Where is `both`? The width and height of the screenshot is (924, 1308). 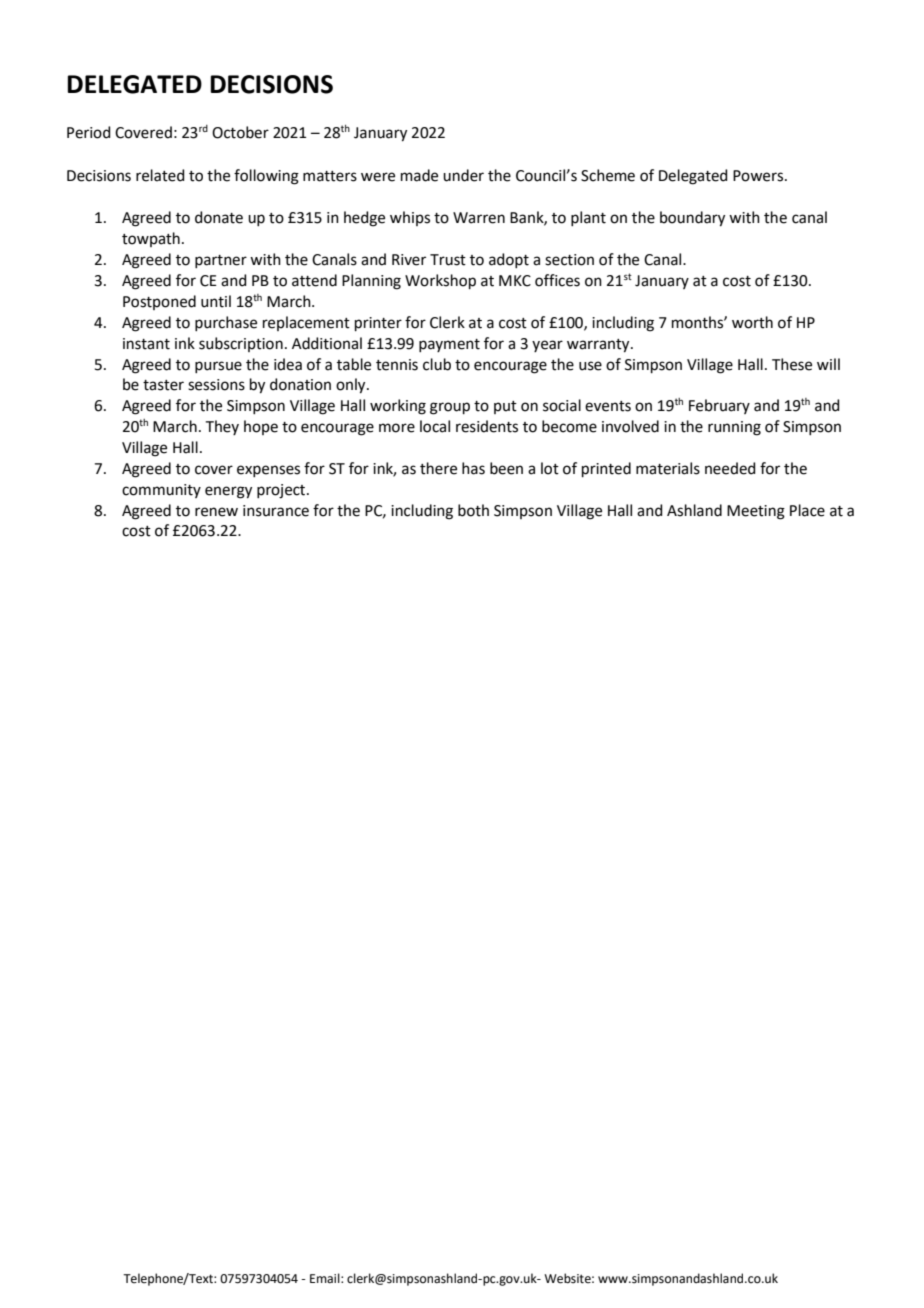 both is located at coordinates (473, 510).
